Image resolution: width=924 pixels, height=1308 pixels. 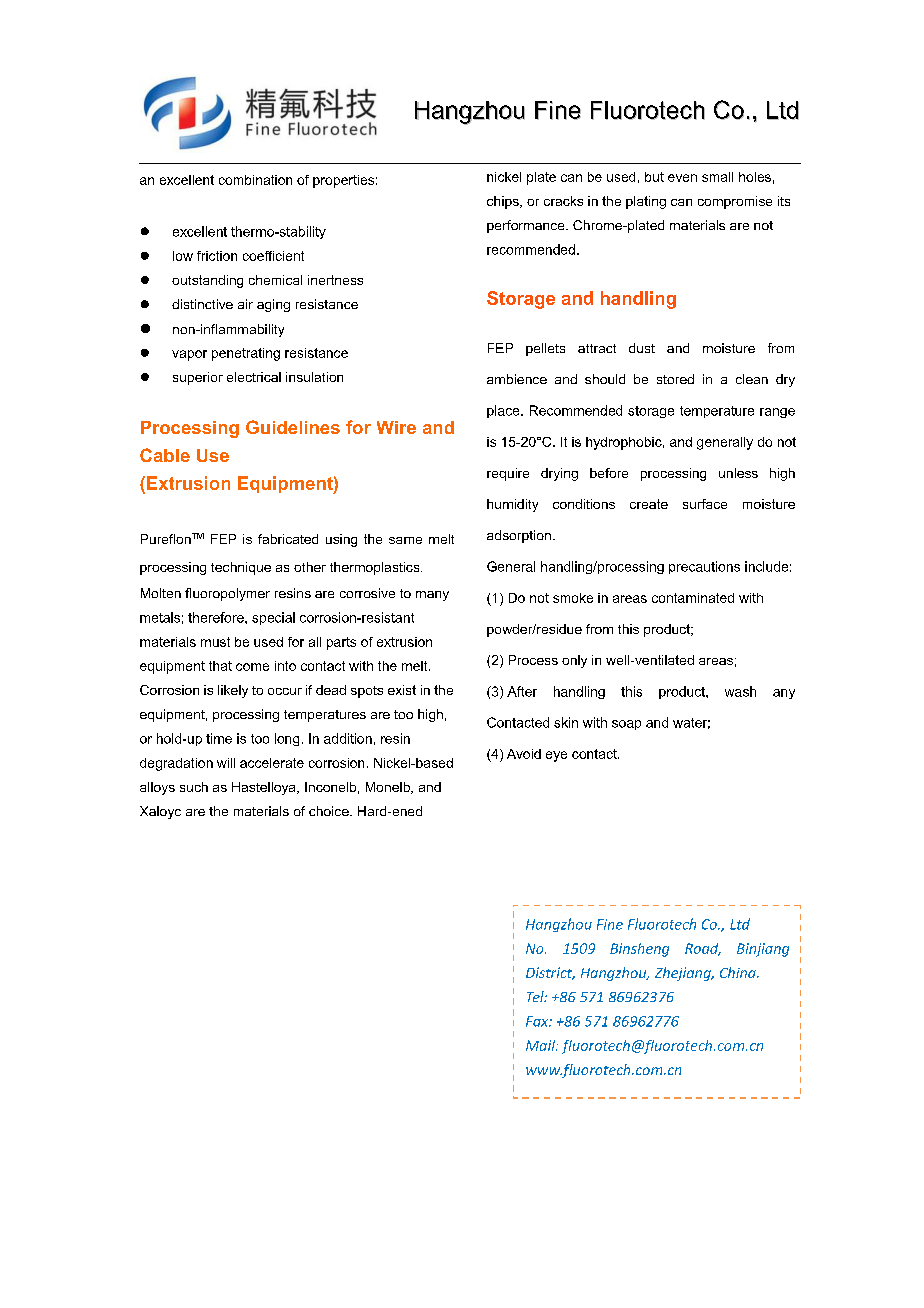 What do you see at coordinates (504, 202) in the screenshot?
I see `chips` at bounding box center [504, 202].
